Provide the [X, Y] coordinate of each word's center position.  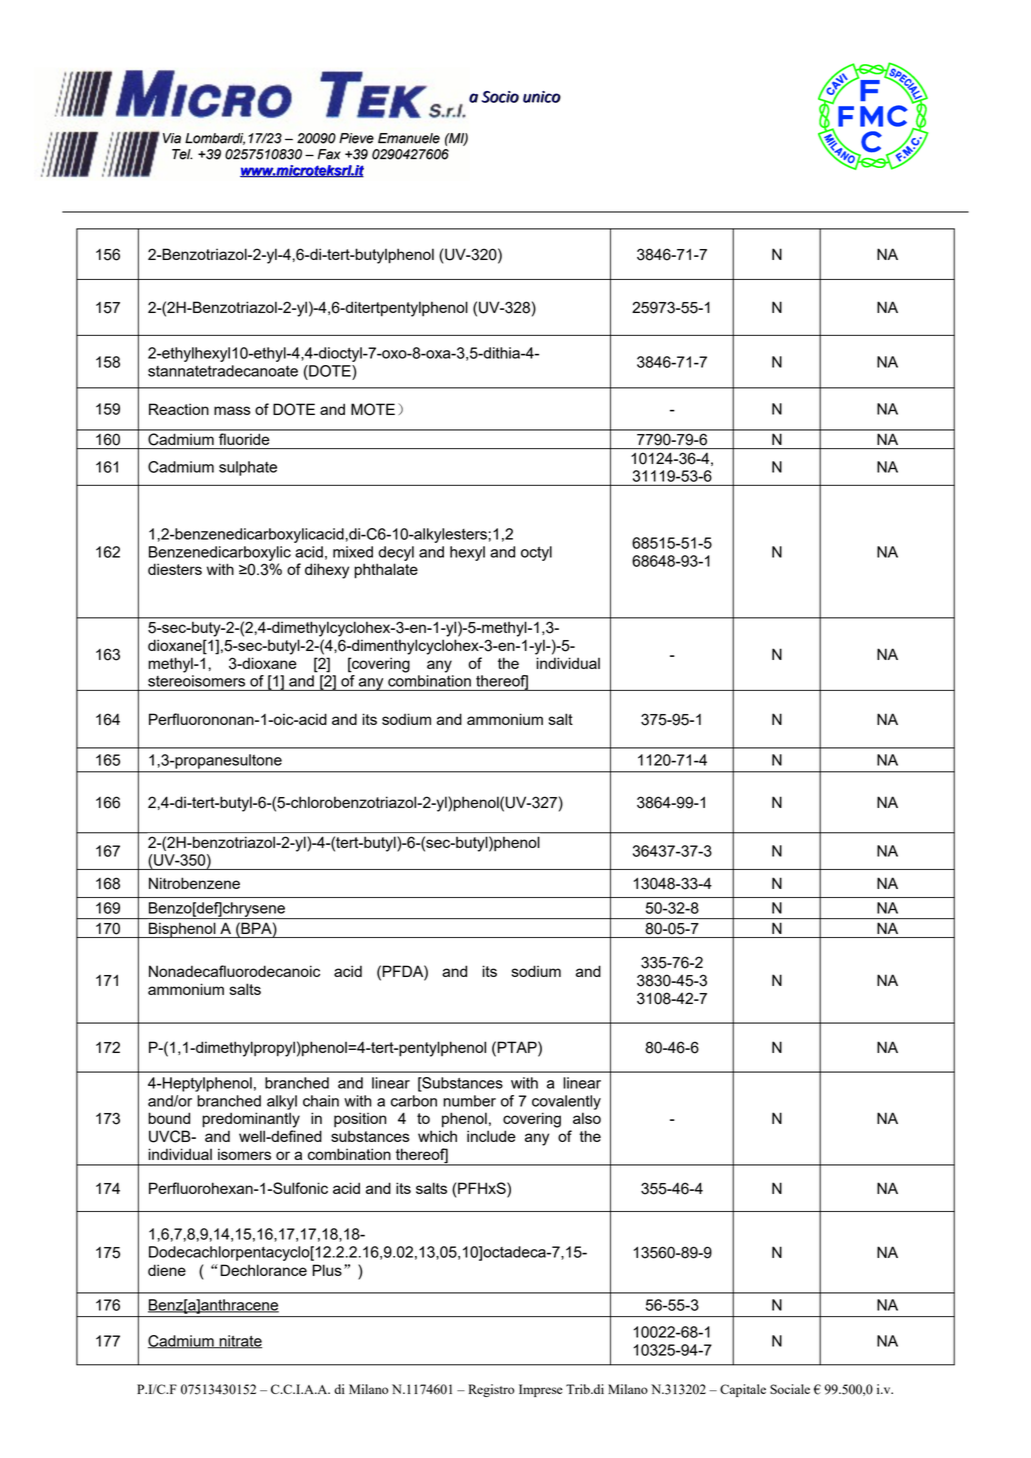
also [587, 1118]
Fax [329, 154]
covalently [566, 1102]
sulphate [248, 468]
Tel [182, 154]
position [360, 1120]
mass [232, 410]
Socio [500, 97]
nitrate [239, 1342]
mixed [353, 552]
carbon [414, 1101]
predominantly [251, 1120]
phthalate [386, 571]
